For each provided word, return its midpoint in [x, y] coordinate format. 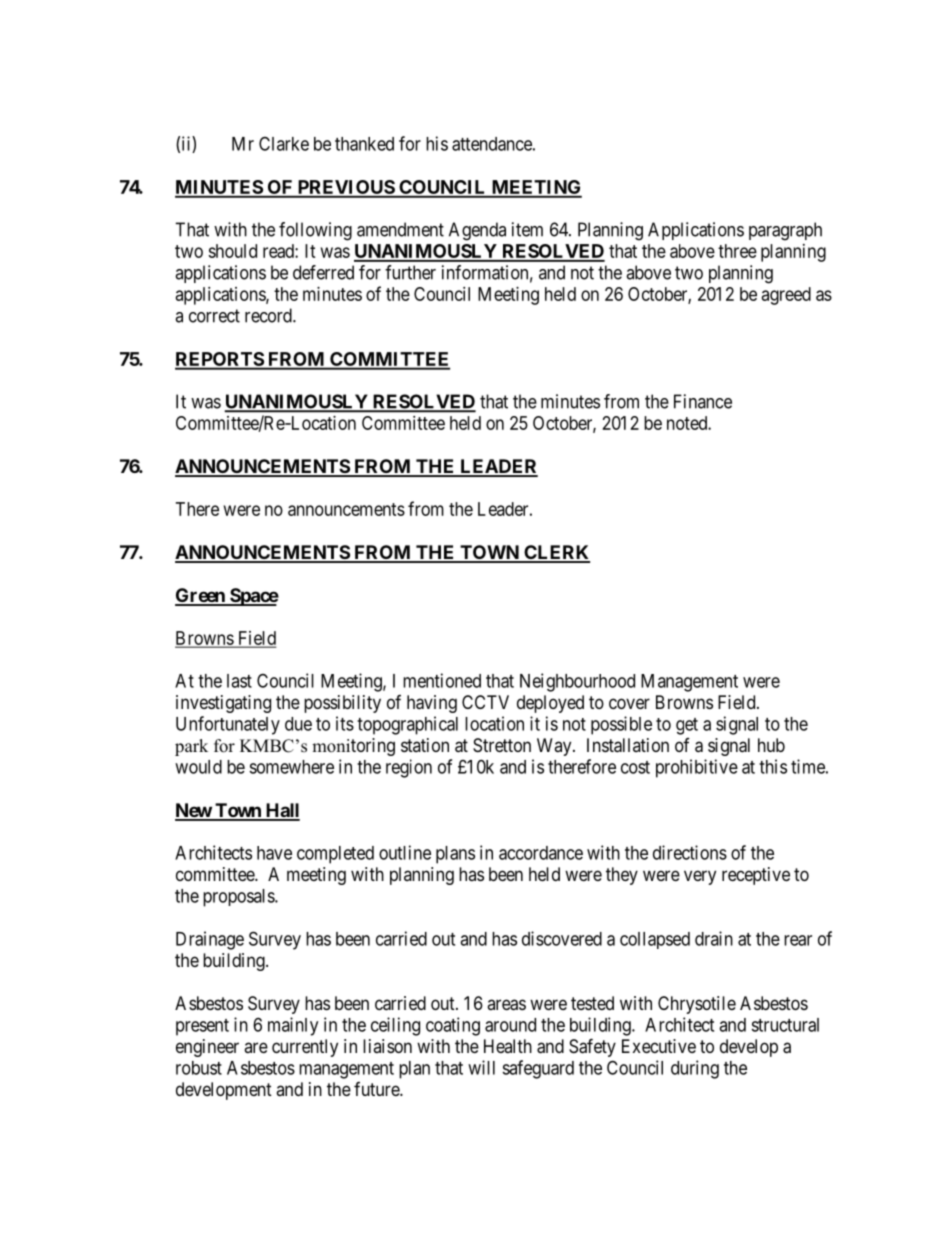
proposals [239, 898]
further [410, 272]
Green [201, 596]
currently [305, 1048]
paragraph [785, 231]
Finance [703, 401]
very [700, 877]
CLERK [556, 553]
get [687, 726]
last [239, 681]
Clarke [284, 143]
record [269, 315]
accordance [541, 853]
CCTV [485, 702]
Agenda [477, 231]
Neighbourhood [577, 682]
